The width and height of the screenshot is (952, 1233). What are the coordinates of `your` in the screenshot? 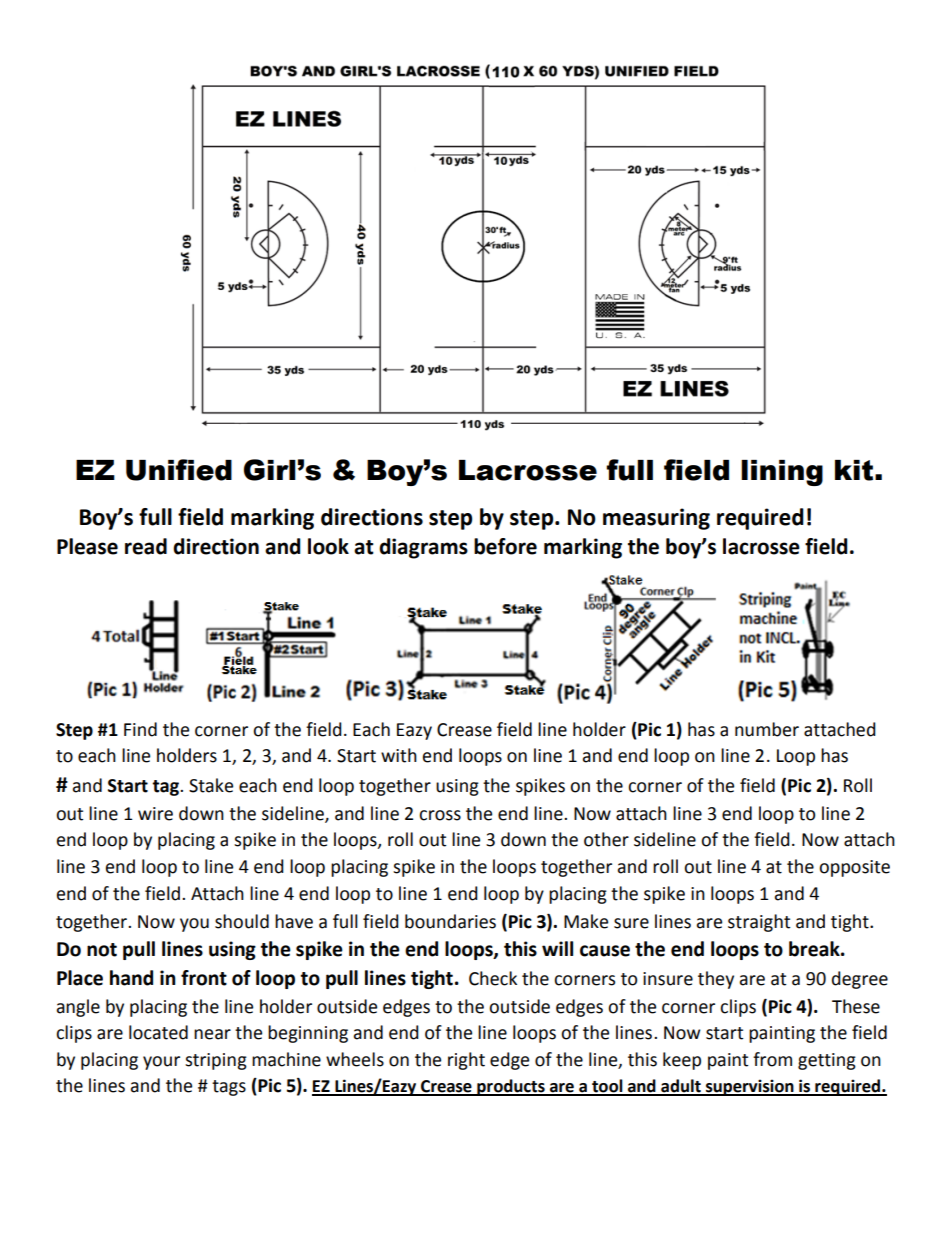 It's located at (161, 1063).
